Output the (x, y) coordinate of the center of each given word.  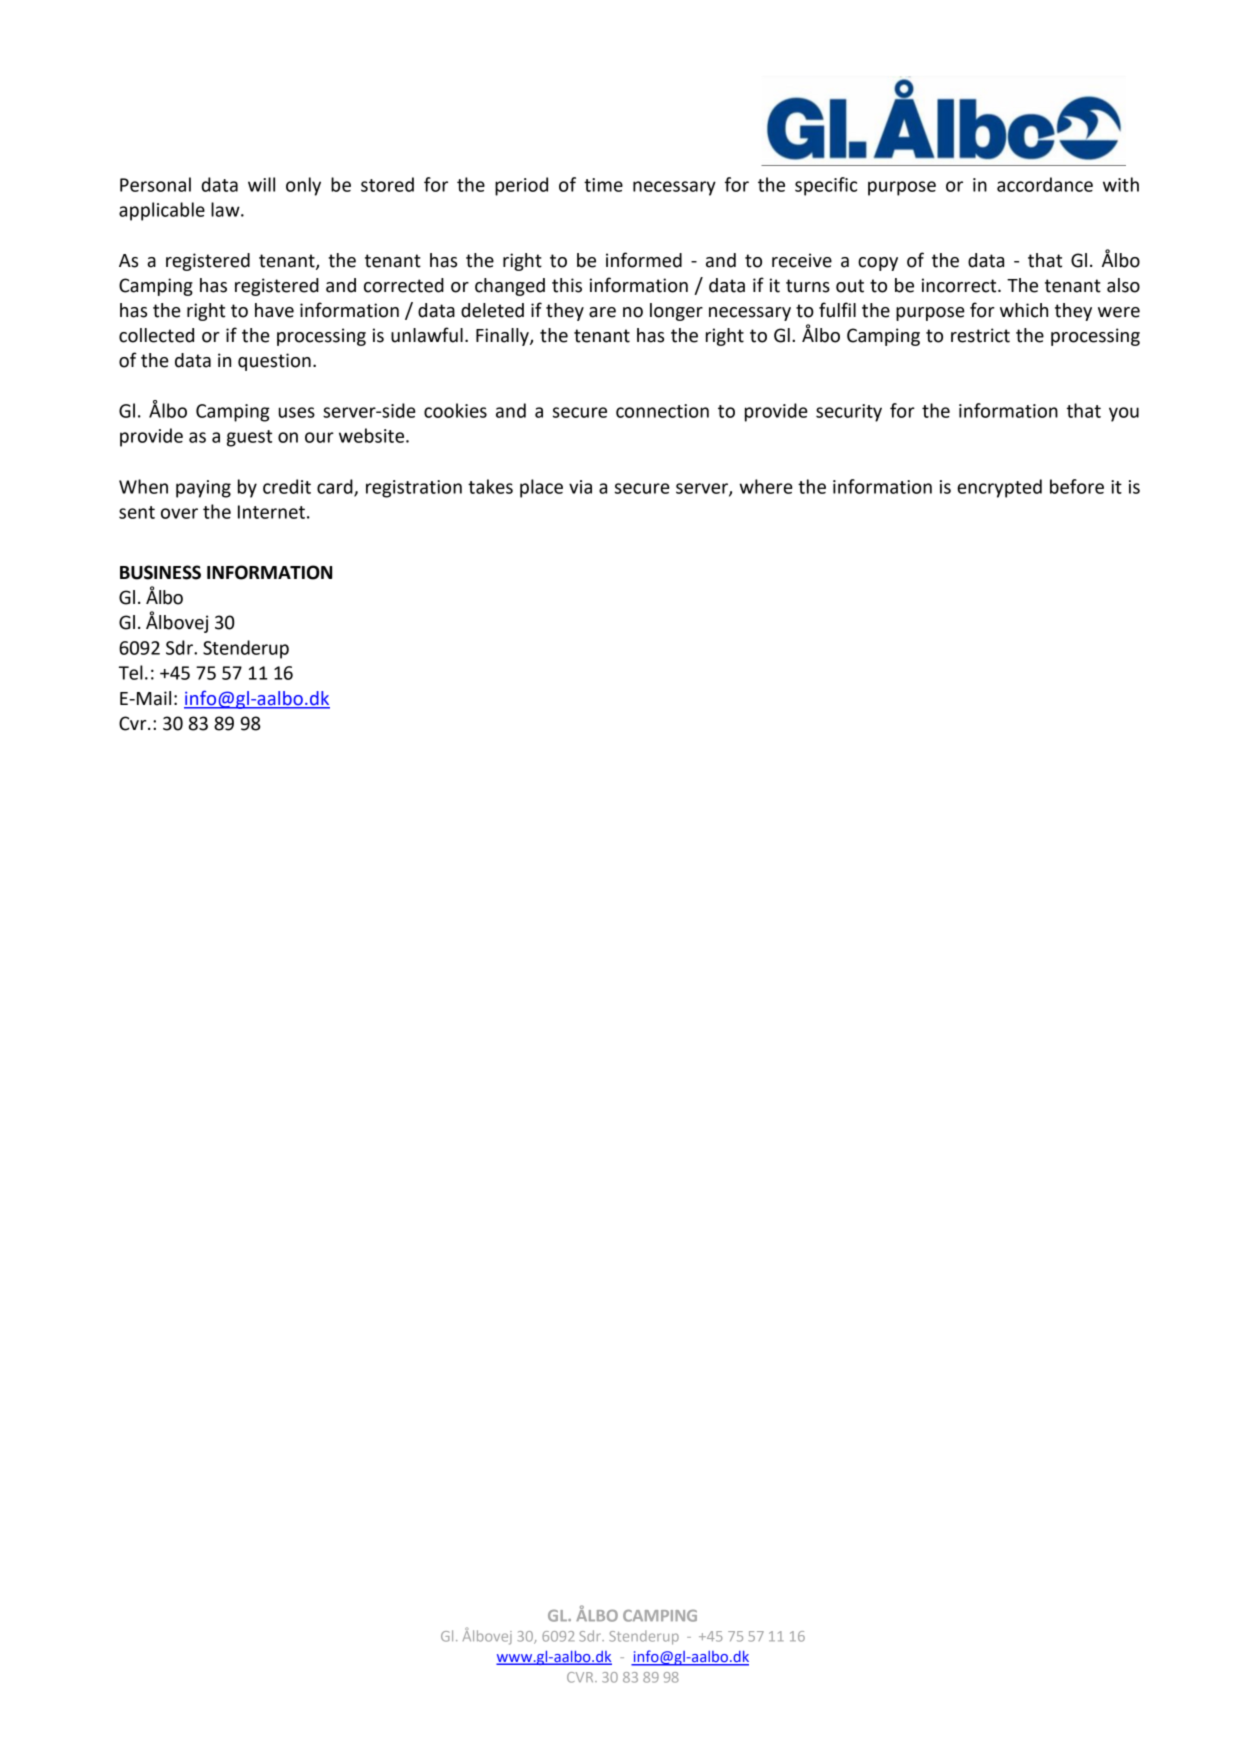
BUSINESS (160, 572)
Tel (131, 672)
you (1124, 414)
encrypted (999, 488)
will (261, 184)
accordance (1045, 184)
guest (249, 438)
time (603, 185)
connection (662, 411)
